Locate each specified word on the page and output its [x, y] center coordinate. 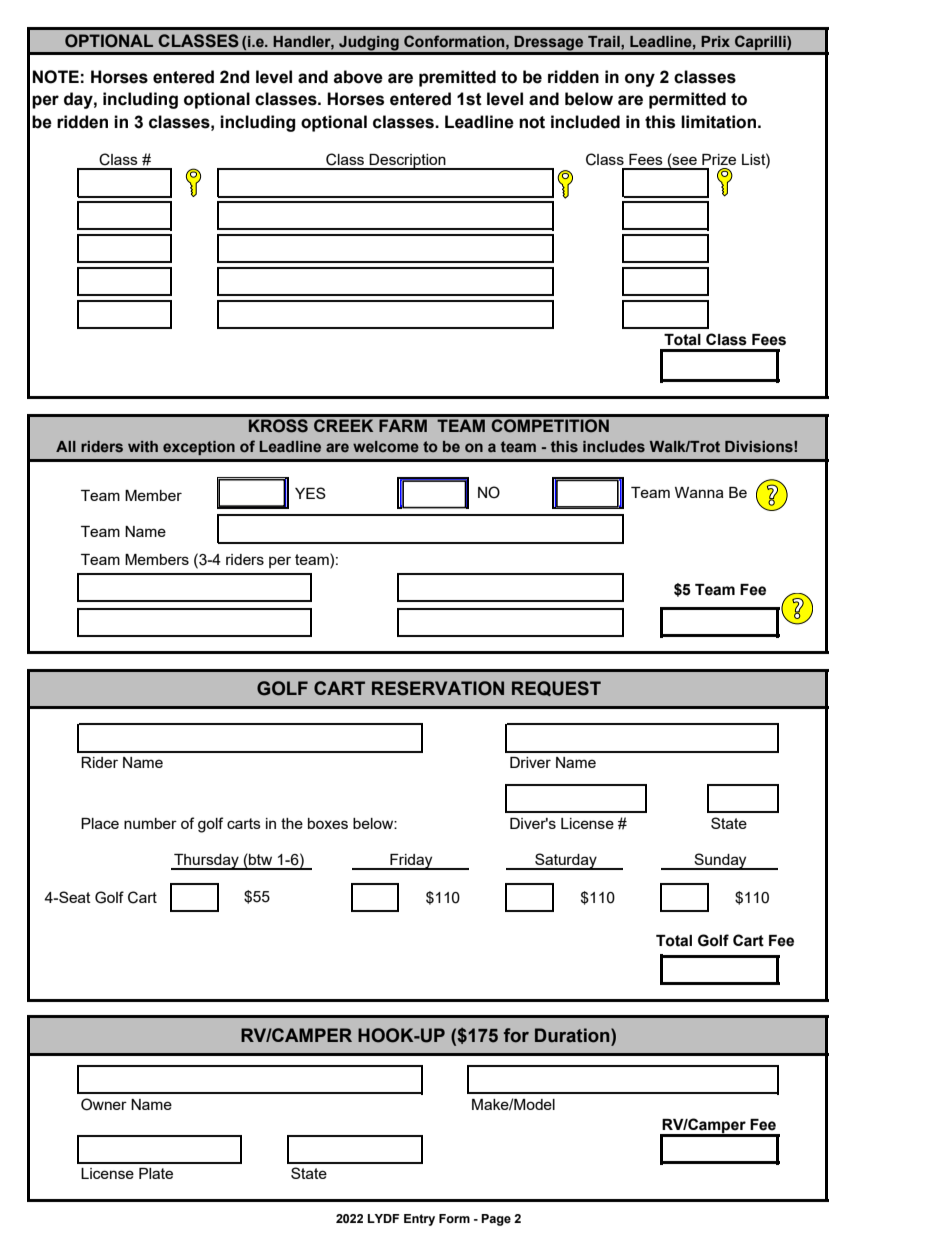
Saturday [566, 861]
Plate [156, 1173]
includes [614, 446]
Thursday [206, 862]
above [358, 77]
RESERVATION [438, 688]
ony [640, 80]
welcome [386, 446]
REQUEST [556, 688]
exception [199, 448]
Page [496, 1220]
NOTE [56, 77]
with [143, 446]
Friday [411, 862]
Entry [419, 1220]
